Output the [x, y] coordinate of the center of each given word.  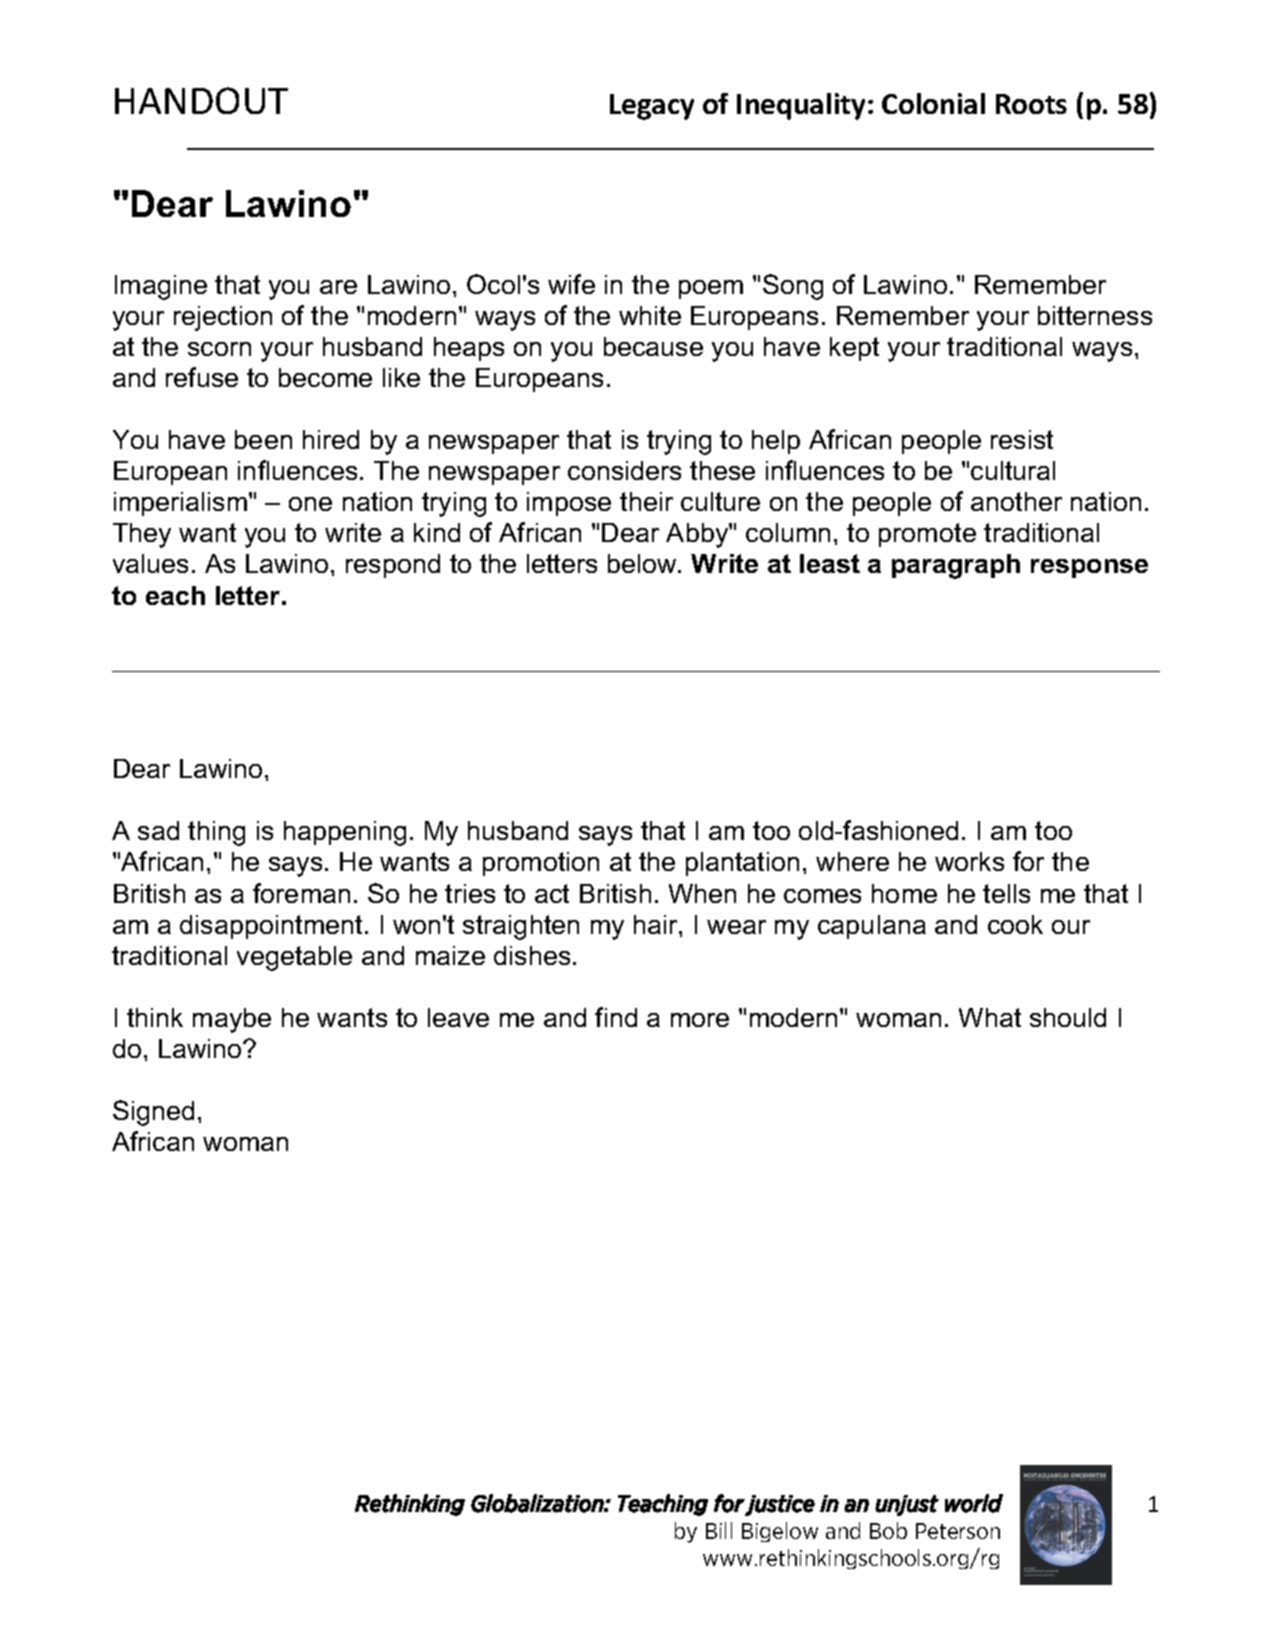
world [974, 1503]
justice [780, 1505]
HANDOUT [201, 100]
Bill [719, 1530]
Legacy [652, 107]
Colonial [933, 103]
